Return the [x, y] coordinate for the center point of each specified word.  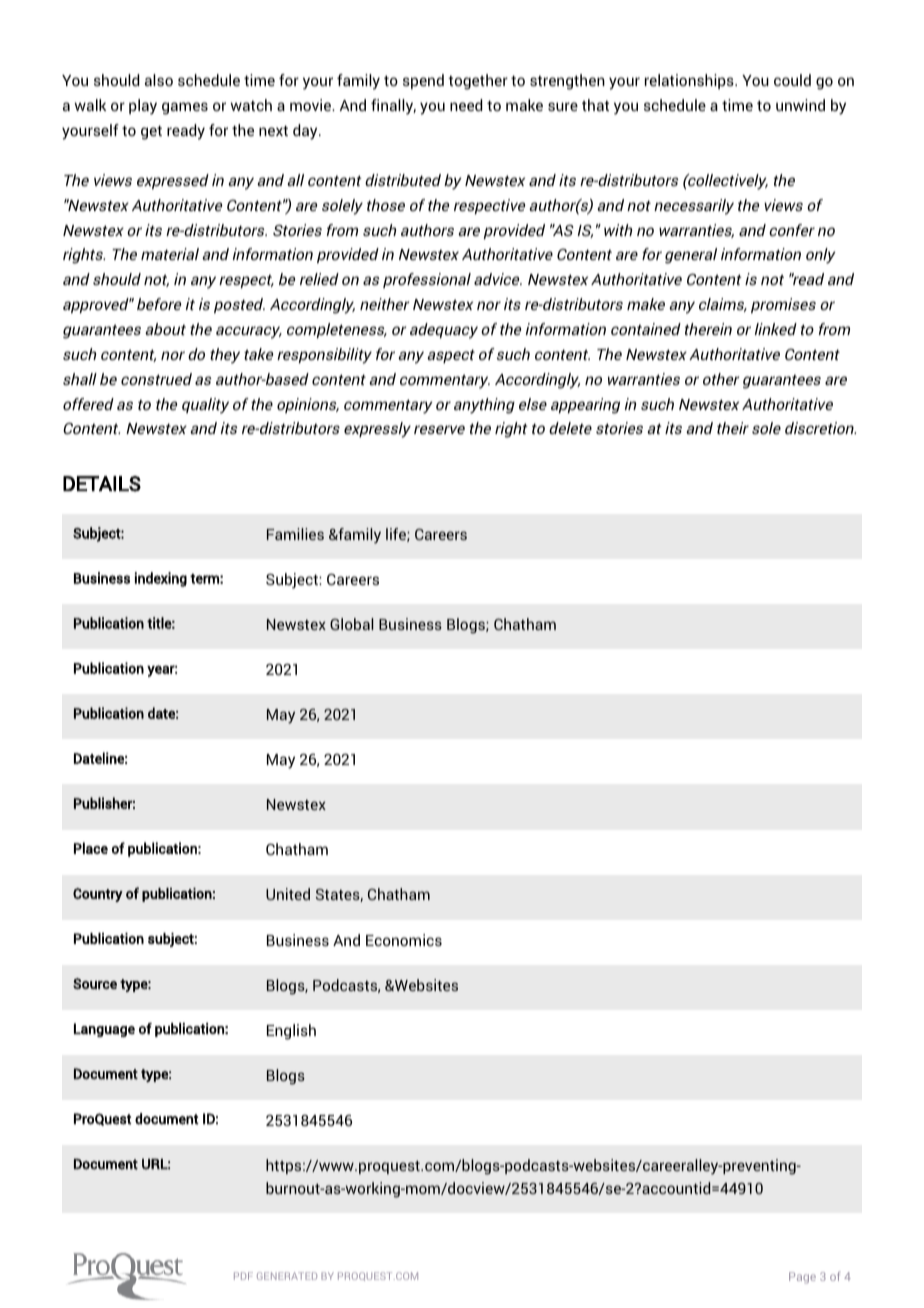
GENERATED [287, 1276]
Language [104, 1030]
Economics [404, 940]
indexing [161, 579]
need [466, 105]
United [288, 894]
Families [295, 534]
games [185, 108]
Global [351, 624]
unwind [800, 105]
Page [802, 1278]
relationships [690, 81]
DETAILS [102, 484]
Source [95, 983]
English [291, 1032]
